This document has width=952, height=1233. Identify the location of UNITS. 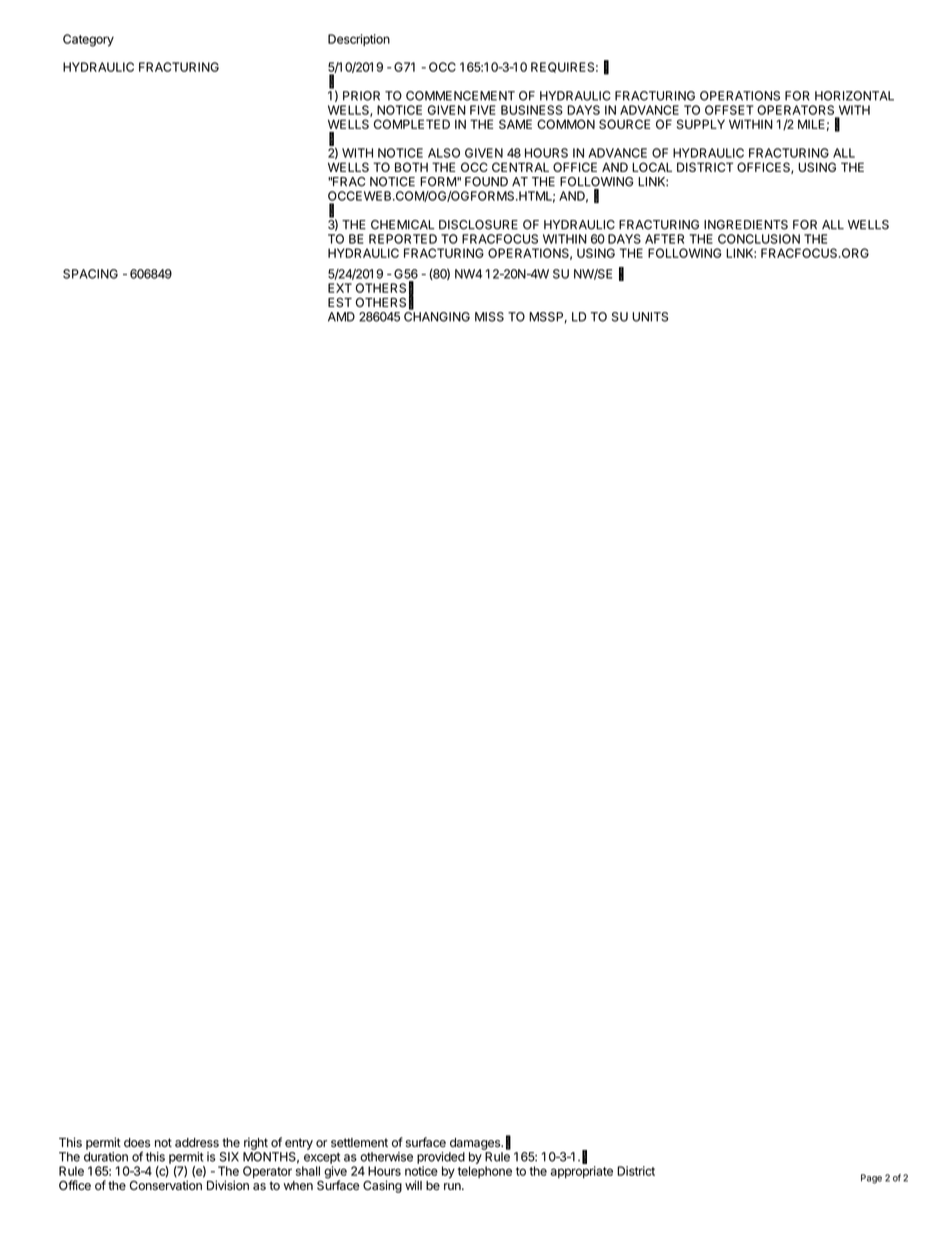
(650, 317).
